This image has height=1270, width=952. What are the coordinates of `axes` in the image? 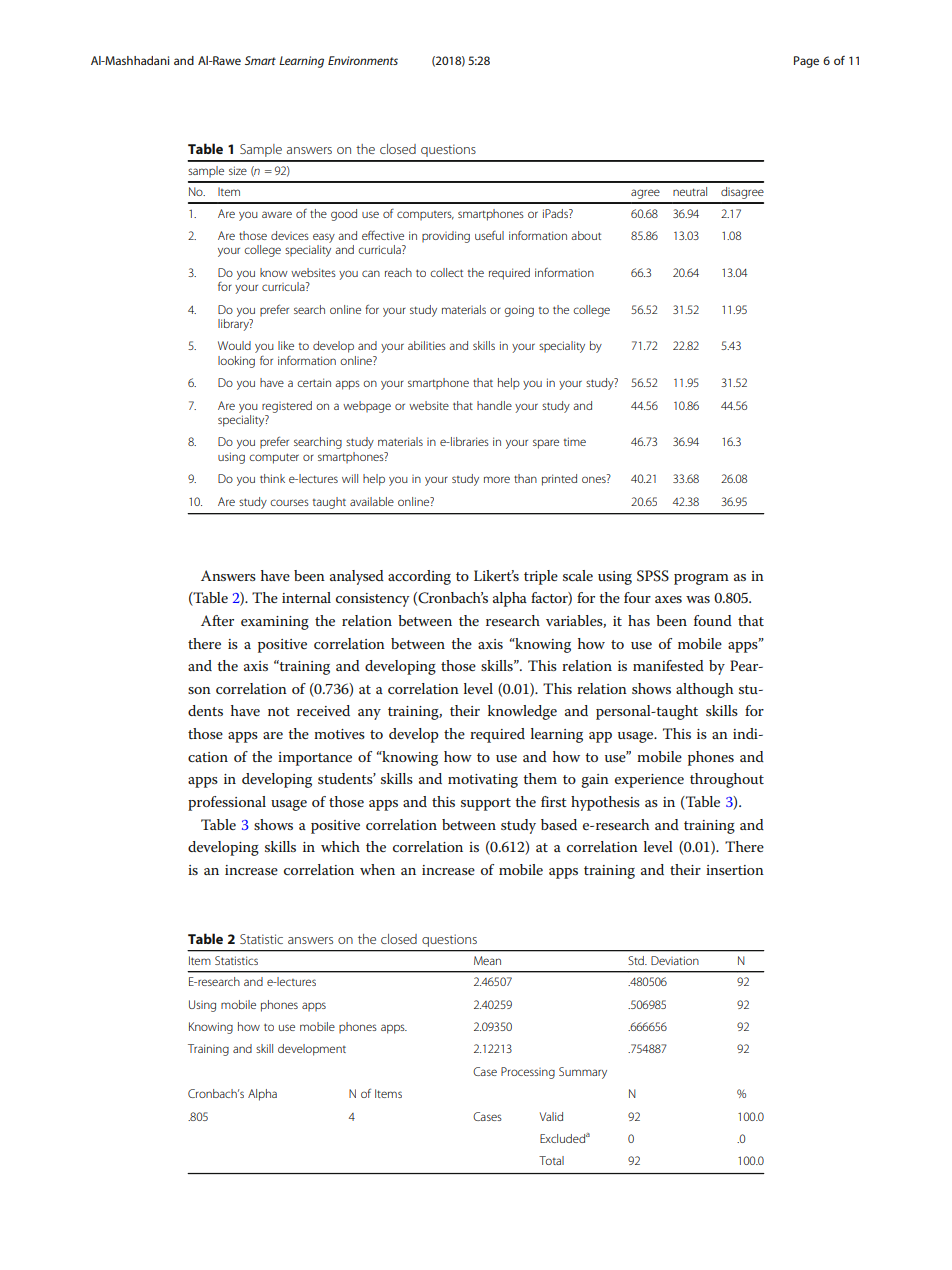 It's located at (668, 599).
